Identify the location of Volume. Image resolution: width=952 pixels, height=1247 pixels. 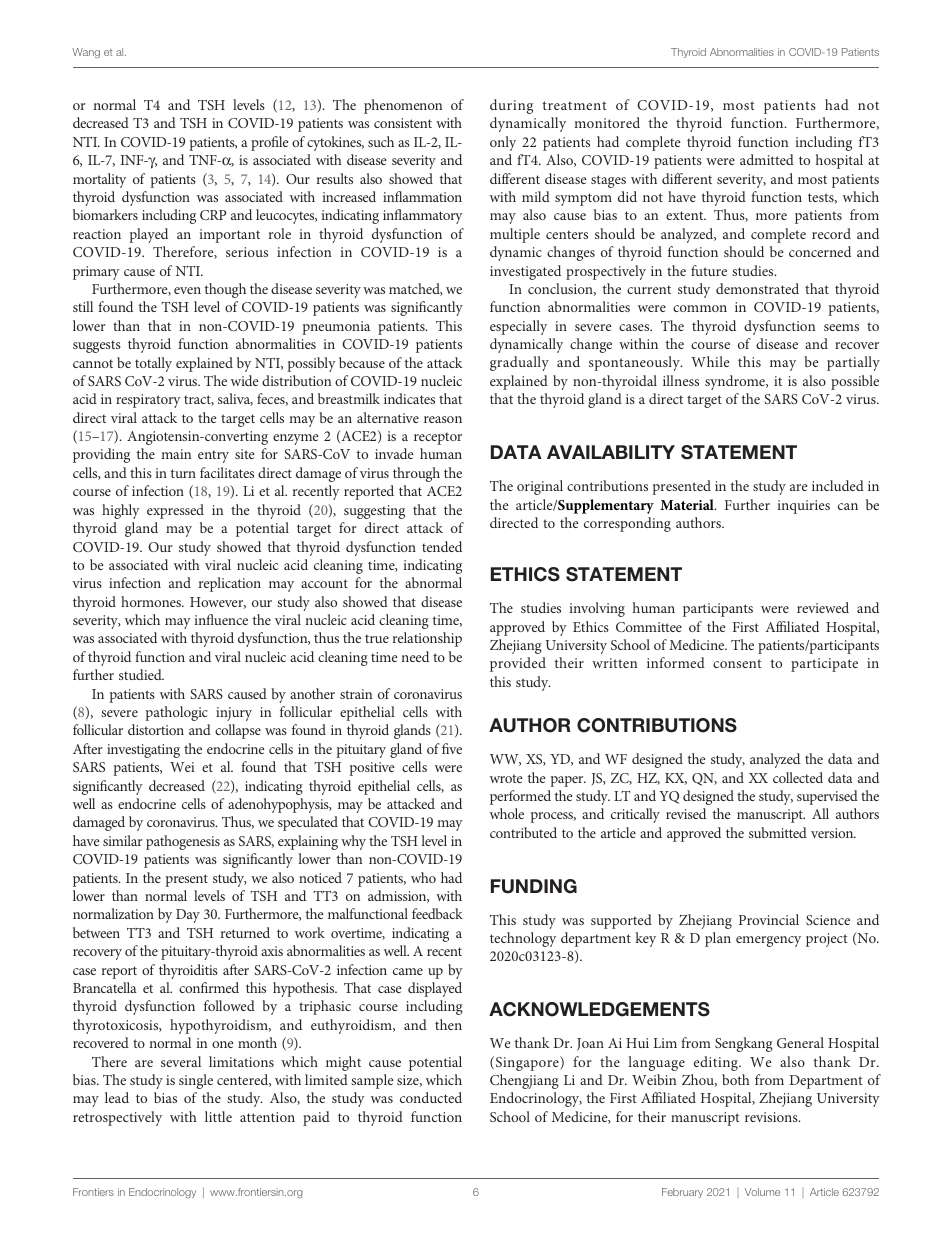
(762, 1192).
